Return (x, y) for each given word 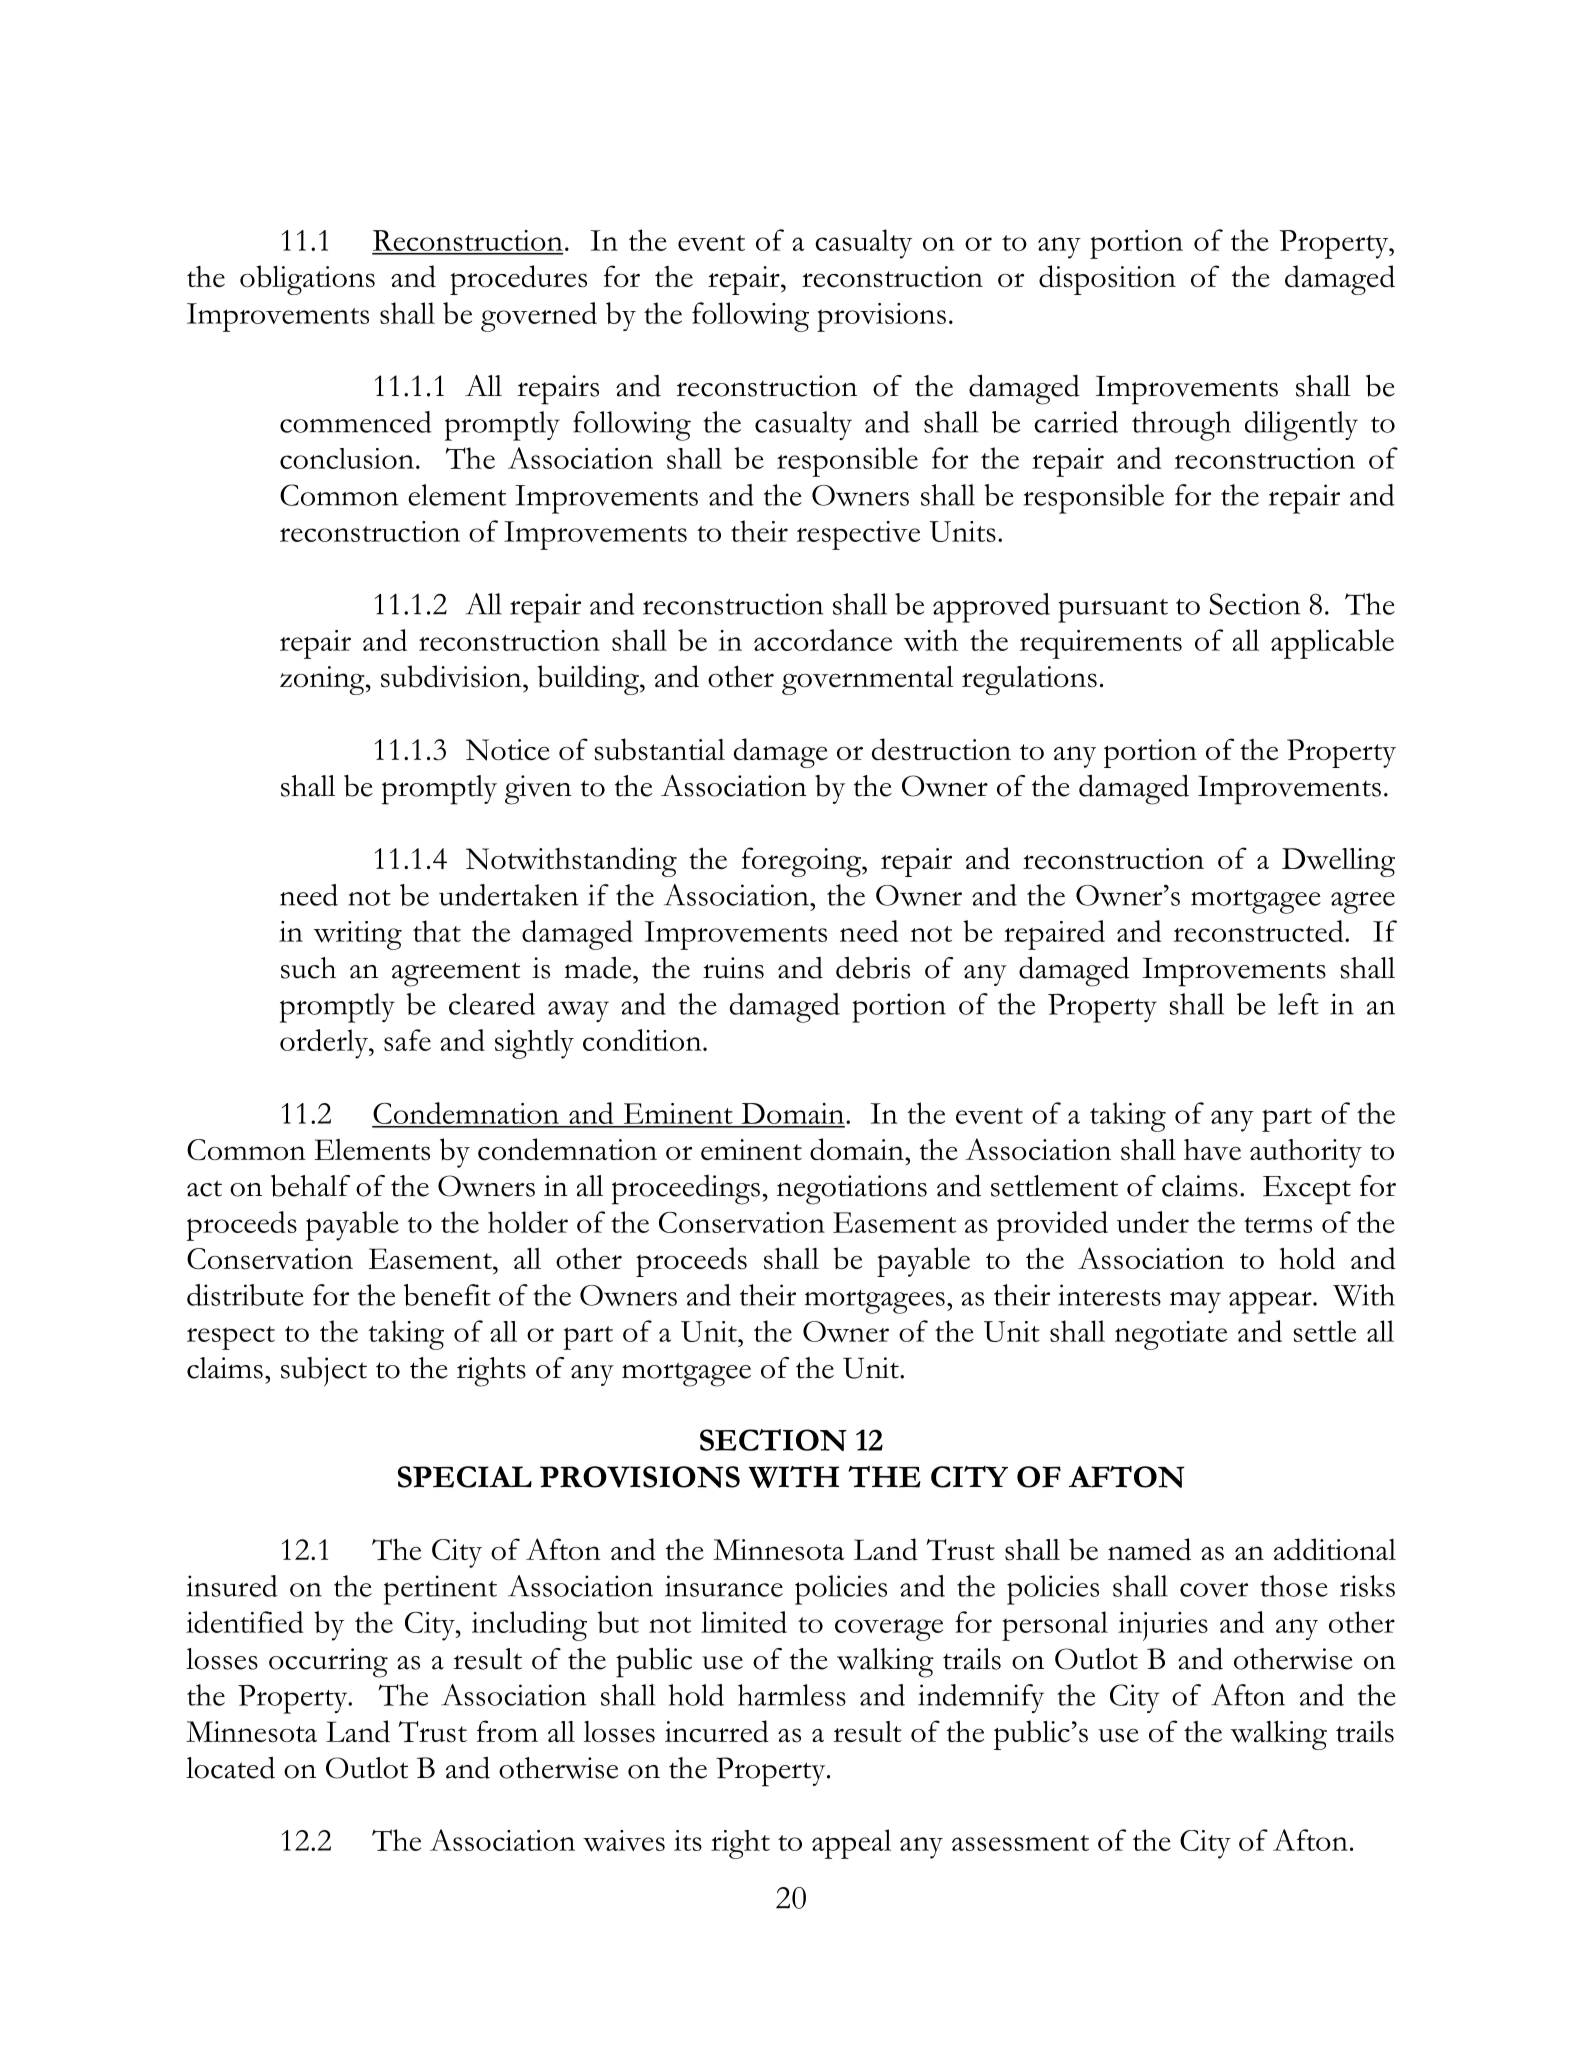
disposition (1107, 280)
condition (643, 1040)
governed (539, 317)
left (1298, 1004)
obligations (307, 280)
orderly (325, 1044)
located (230, 1768)
